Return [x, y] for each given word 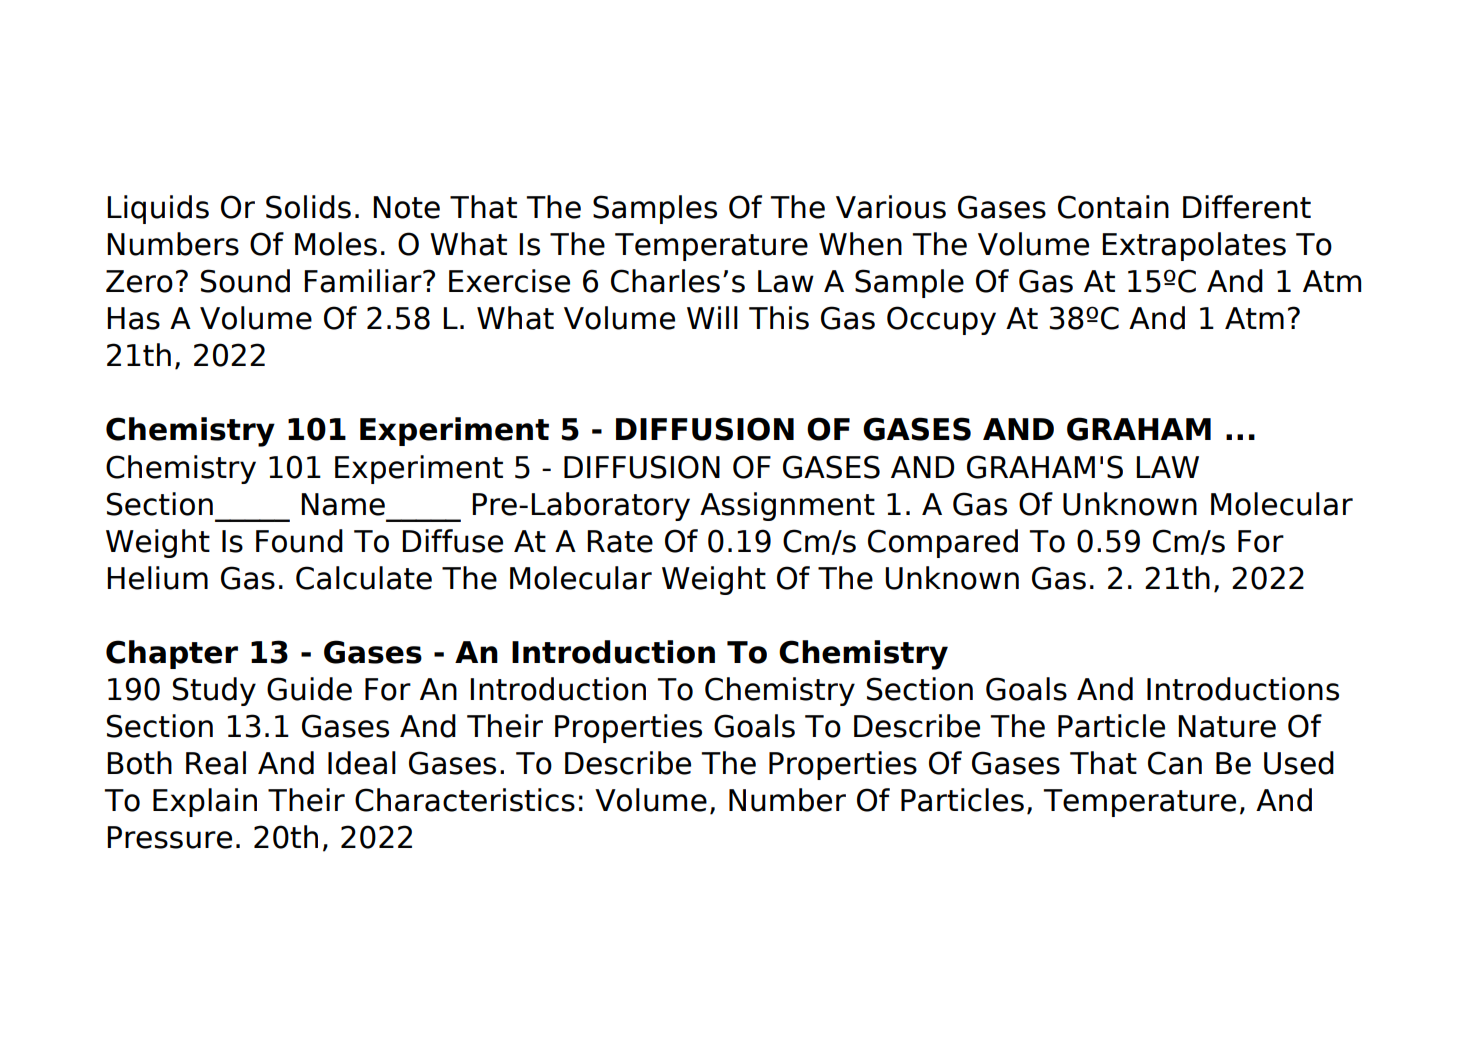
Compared [943, 543]
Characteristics [465, 800]
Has [133, 318]
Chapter [172, 654]
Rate [620, 541]
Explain [205, 802]
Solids [308, 207]
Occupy [941, 320]
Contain [1113, 207]
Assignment [787, 506]
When [860, 244]
